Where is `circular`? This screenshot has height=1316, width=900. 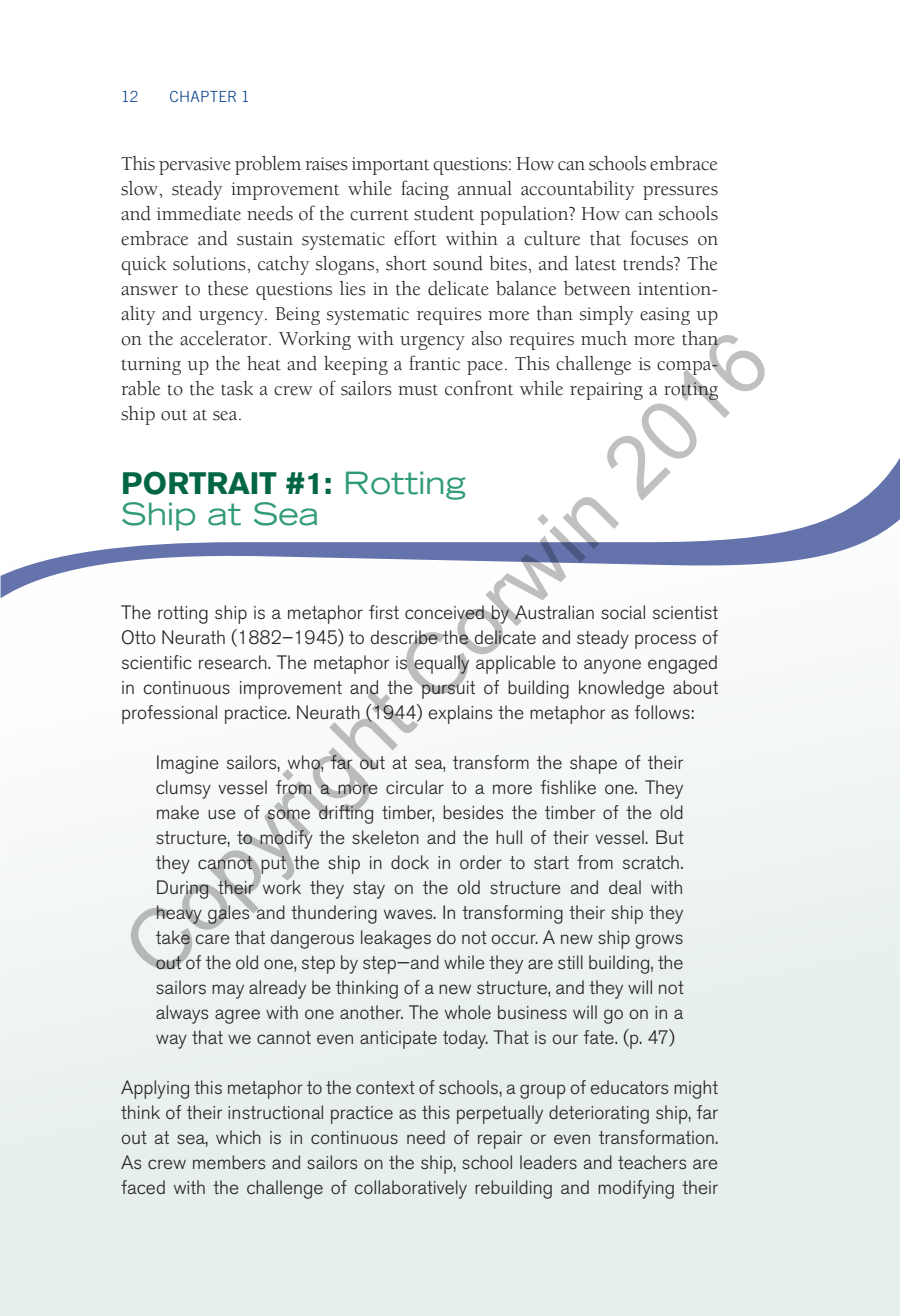 circular is located at coordinates (415, 787).
